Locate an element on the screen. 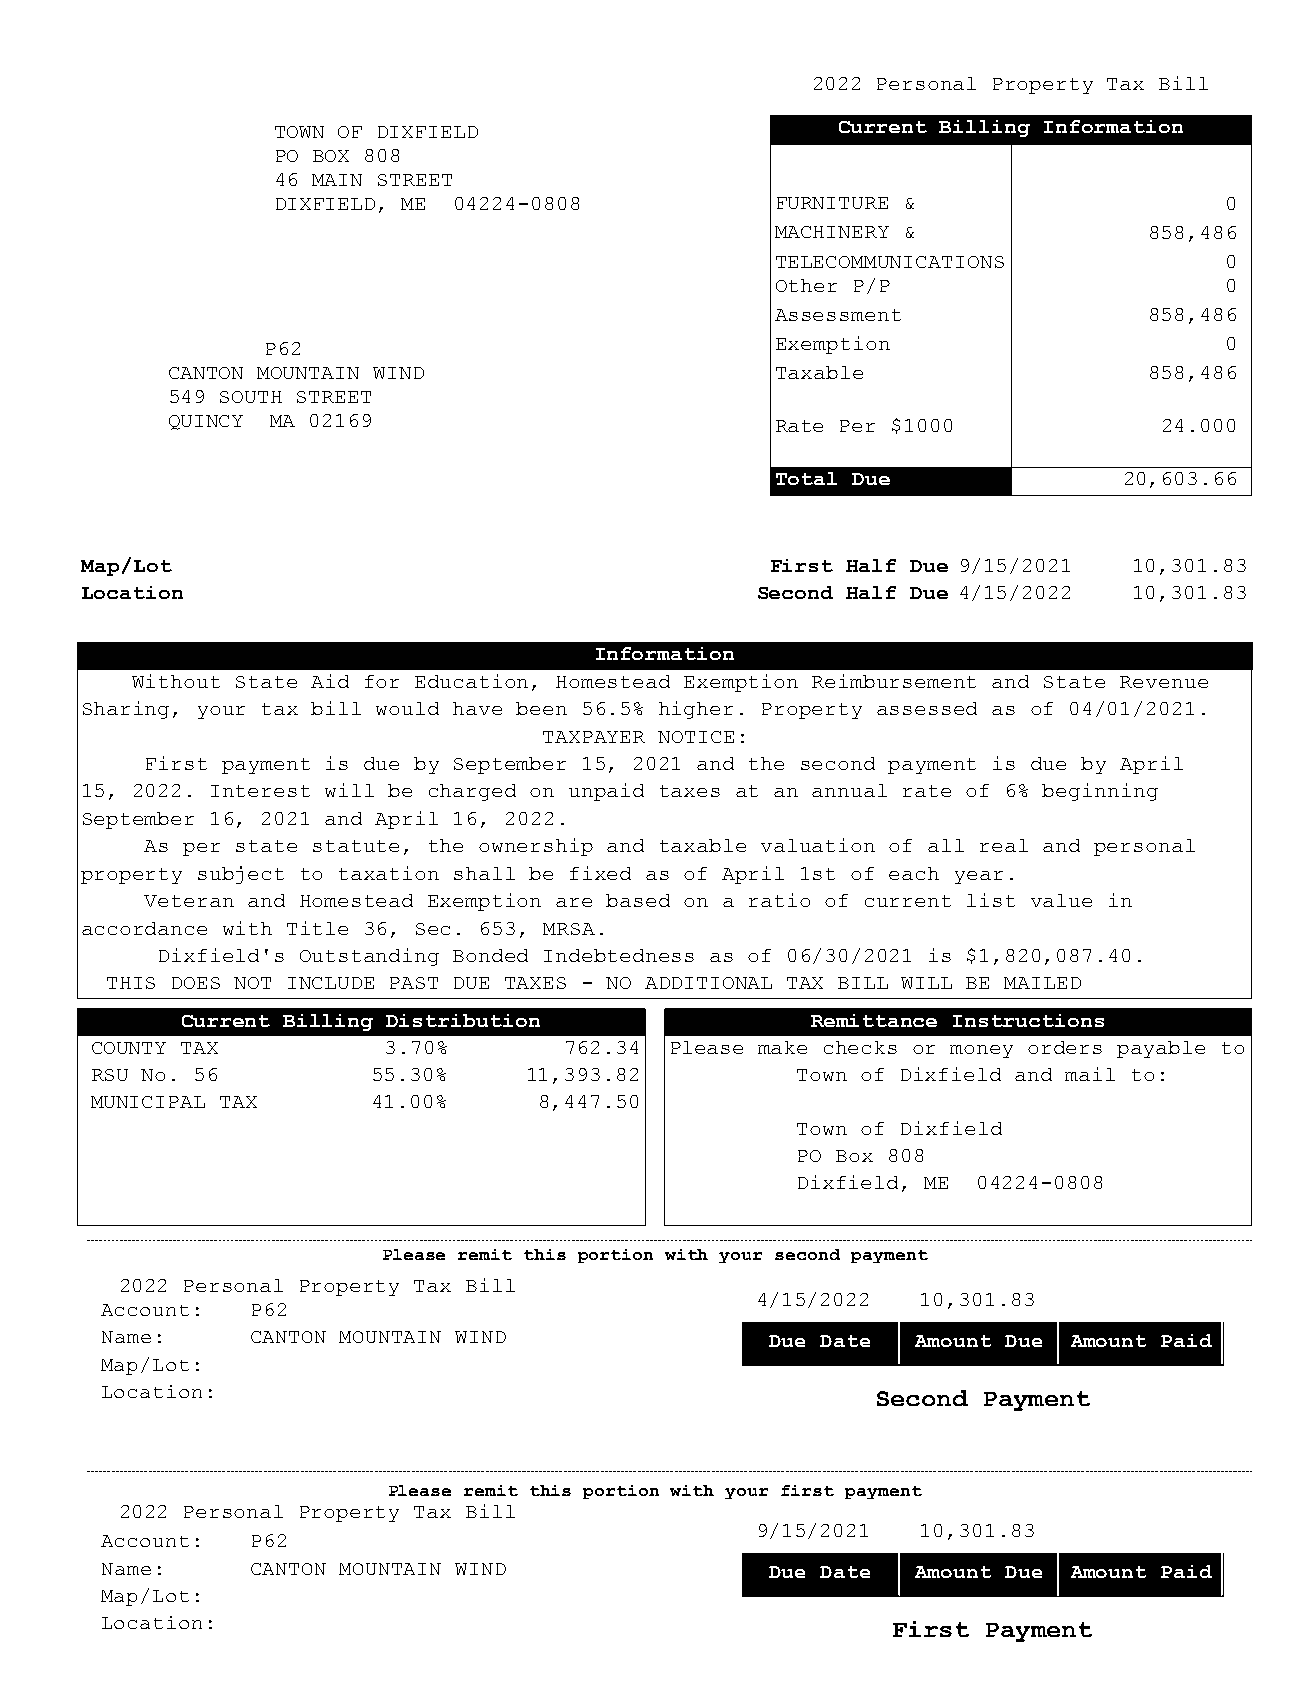 The height and width of the screenshot is (1696, 1310). Revenue is located at coordinates (1164, 682).
